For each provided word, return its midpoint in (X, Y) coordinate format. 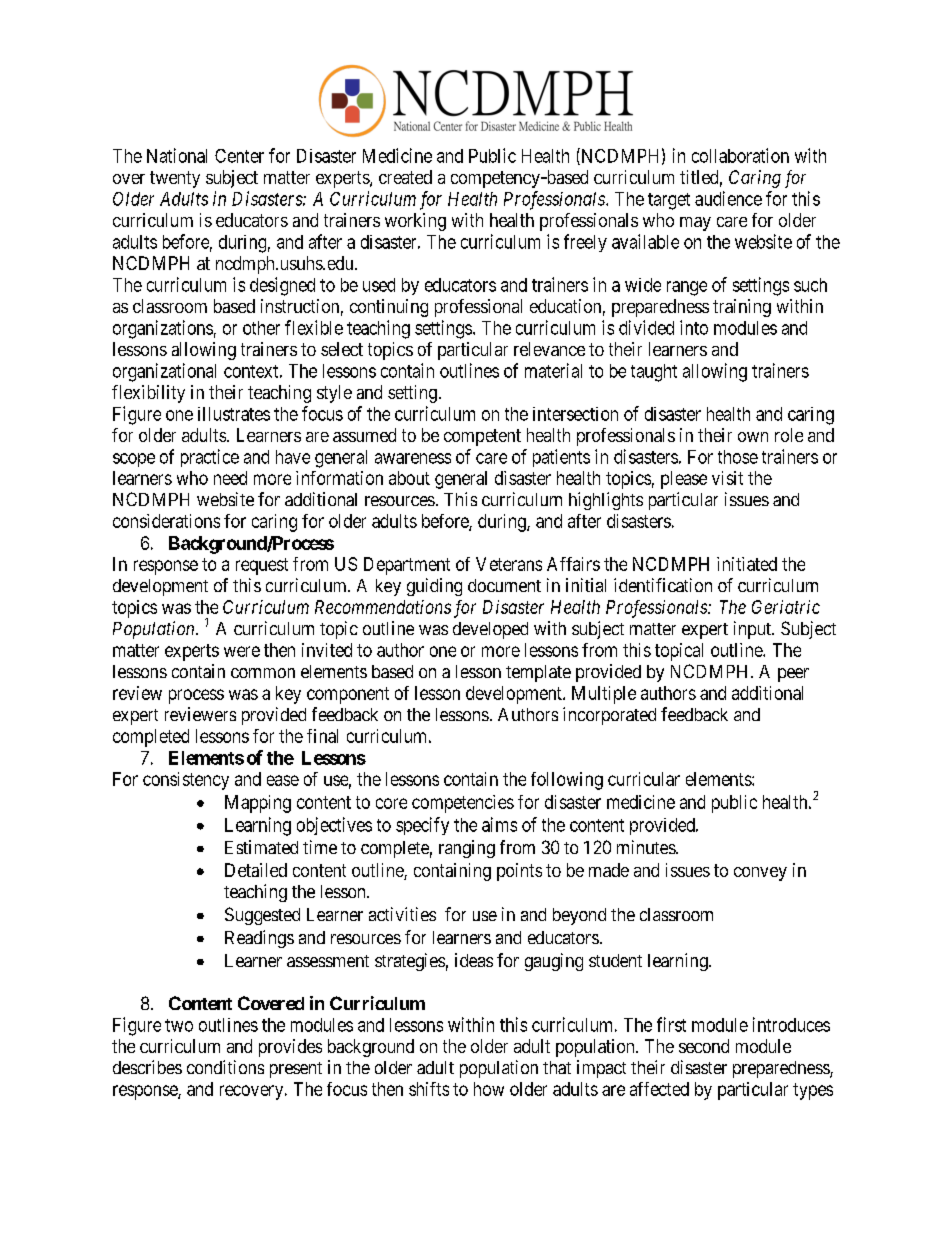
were (242, 651)
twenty (175, 179)
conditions (225, 1067)
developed (490, 630)
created (405, 177)
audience (728, 198)
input (753, 630)
